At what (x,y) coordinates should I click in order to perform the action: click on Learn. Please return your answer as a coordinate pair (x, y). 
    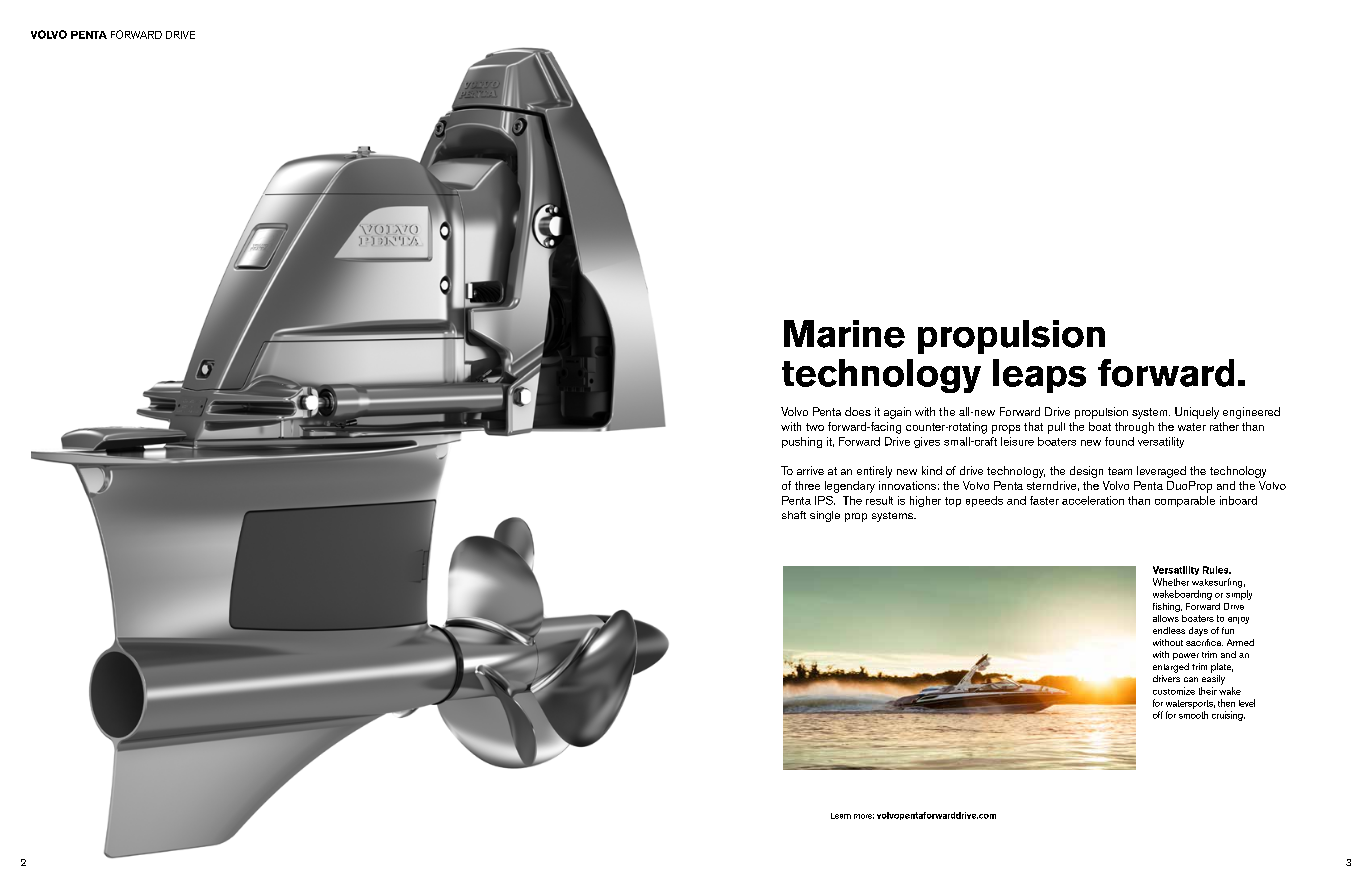
    Looking at the image, I should click on (841, 816).
